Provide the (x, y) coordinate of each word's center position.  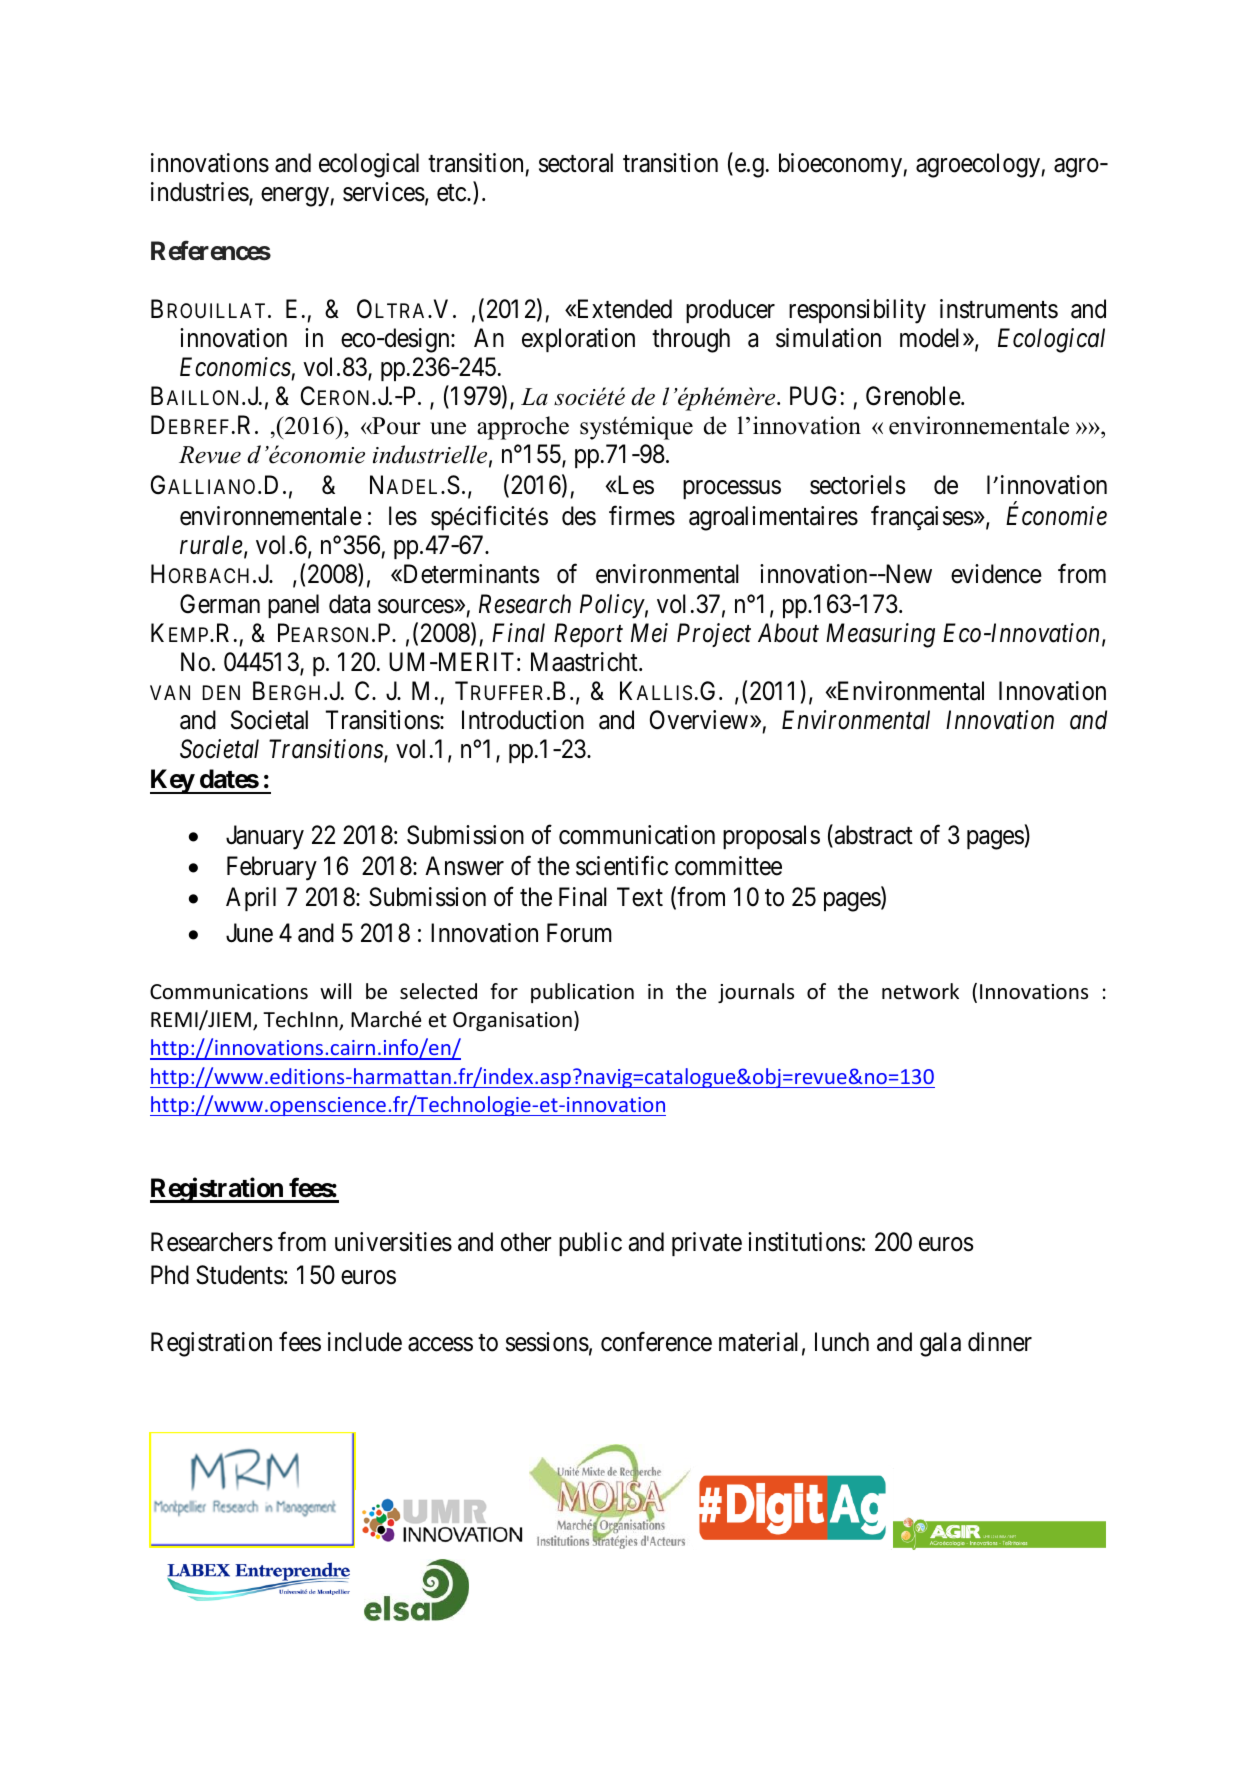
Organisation (512, 1021)
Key (172, 781)
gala (940, 1344)
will (335, 991)
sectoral (576, 163)
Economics (235, 367)
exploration (578, 340)
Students (240, 1275)
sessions (547, 1342)
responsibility (857, 311)
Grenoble (914, 396)
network (920, 991)
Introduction (523, 720)
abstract (872, 836)
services (384, 192)
